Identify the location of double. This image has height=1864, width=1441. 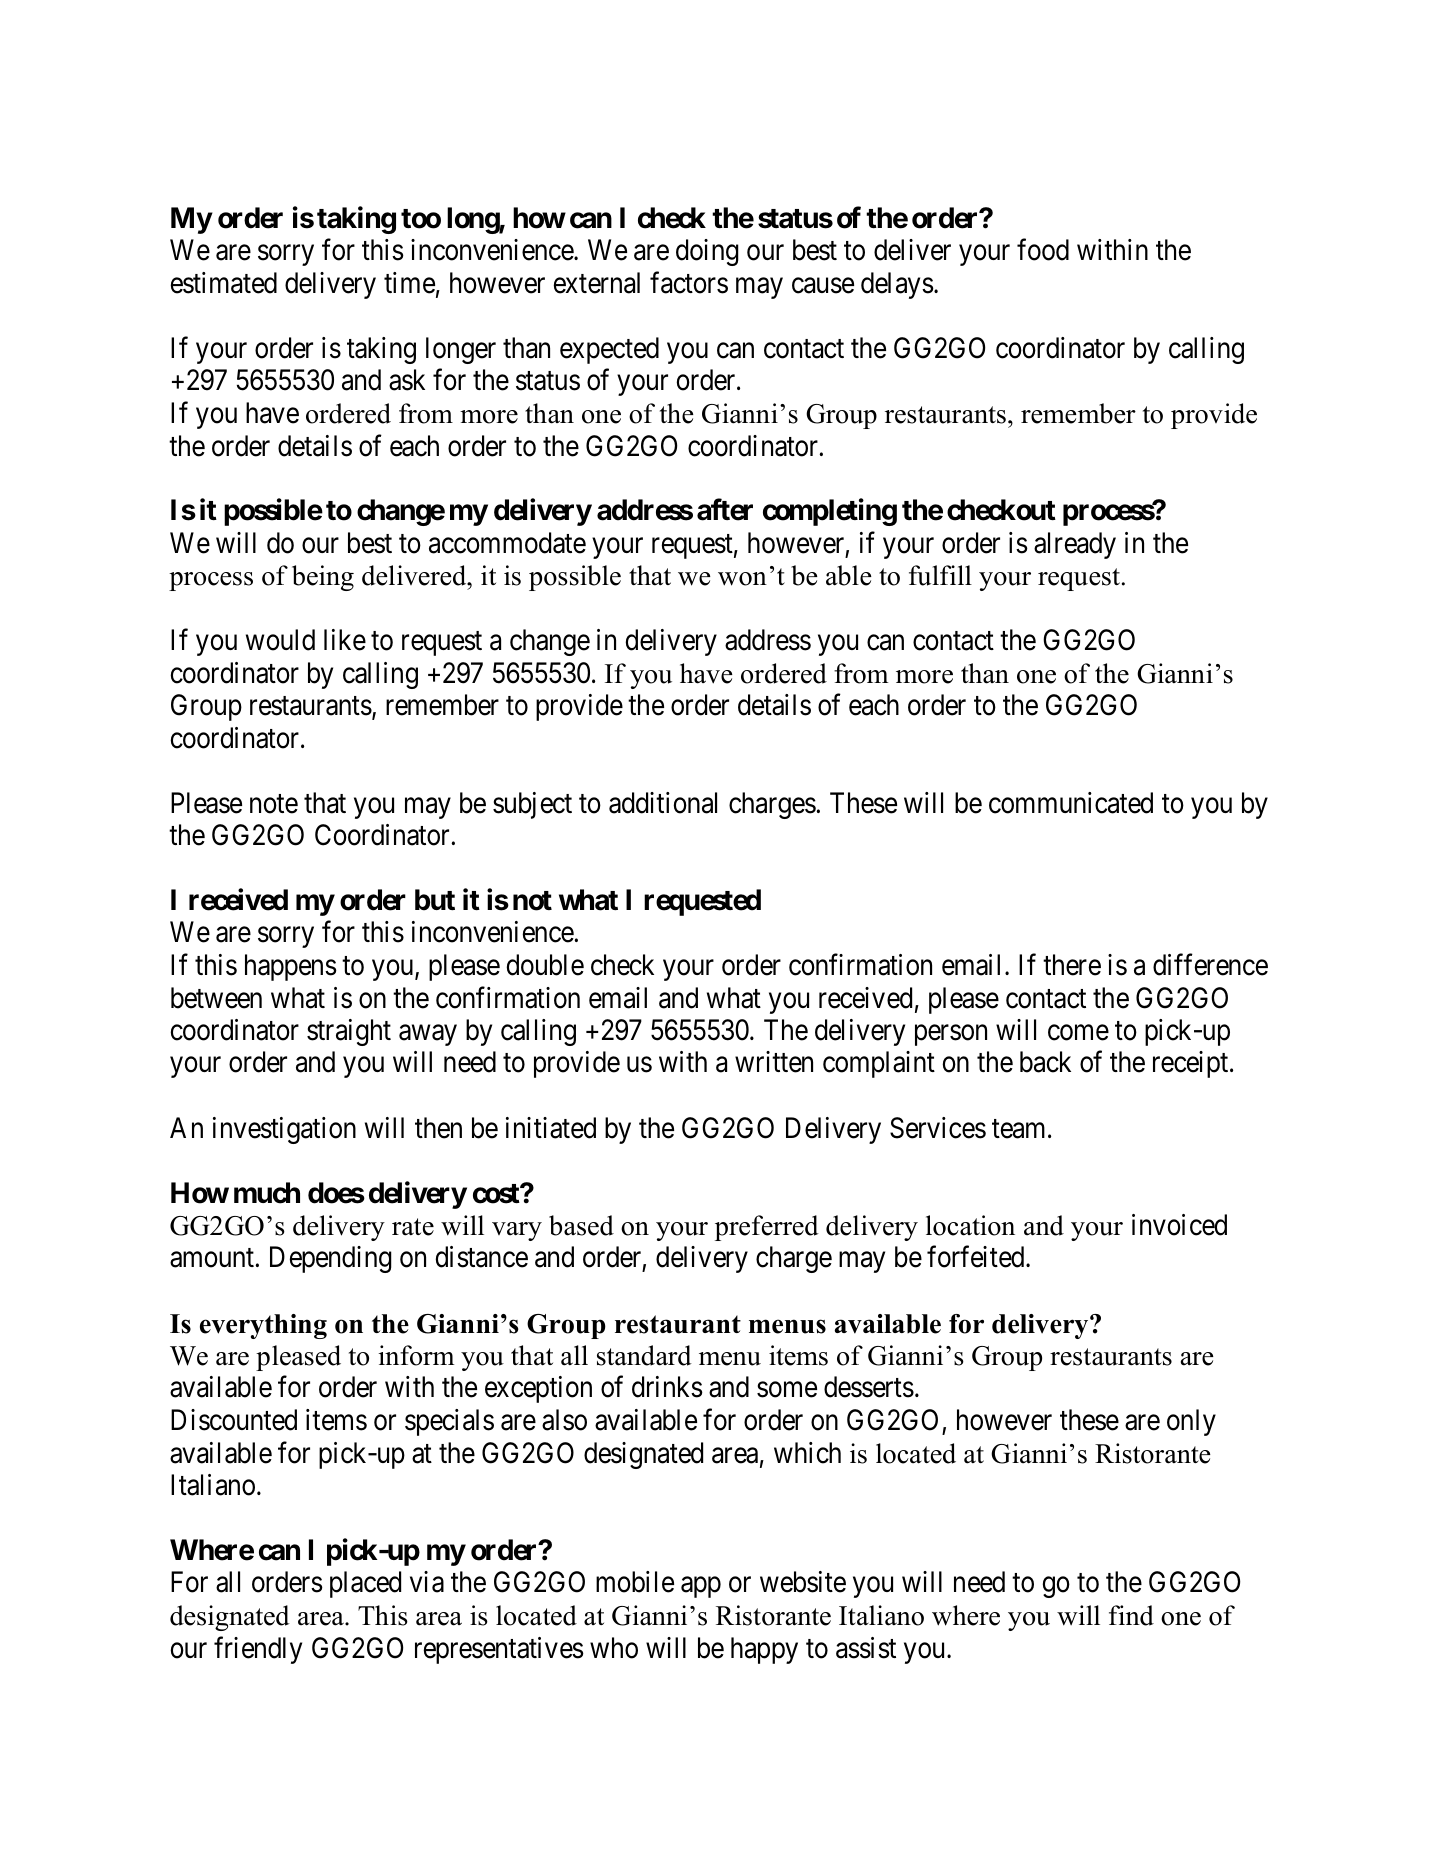
(545, 965).
